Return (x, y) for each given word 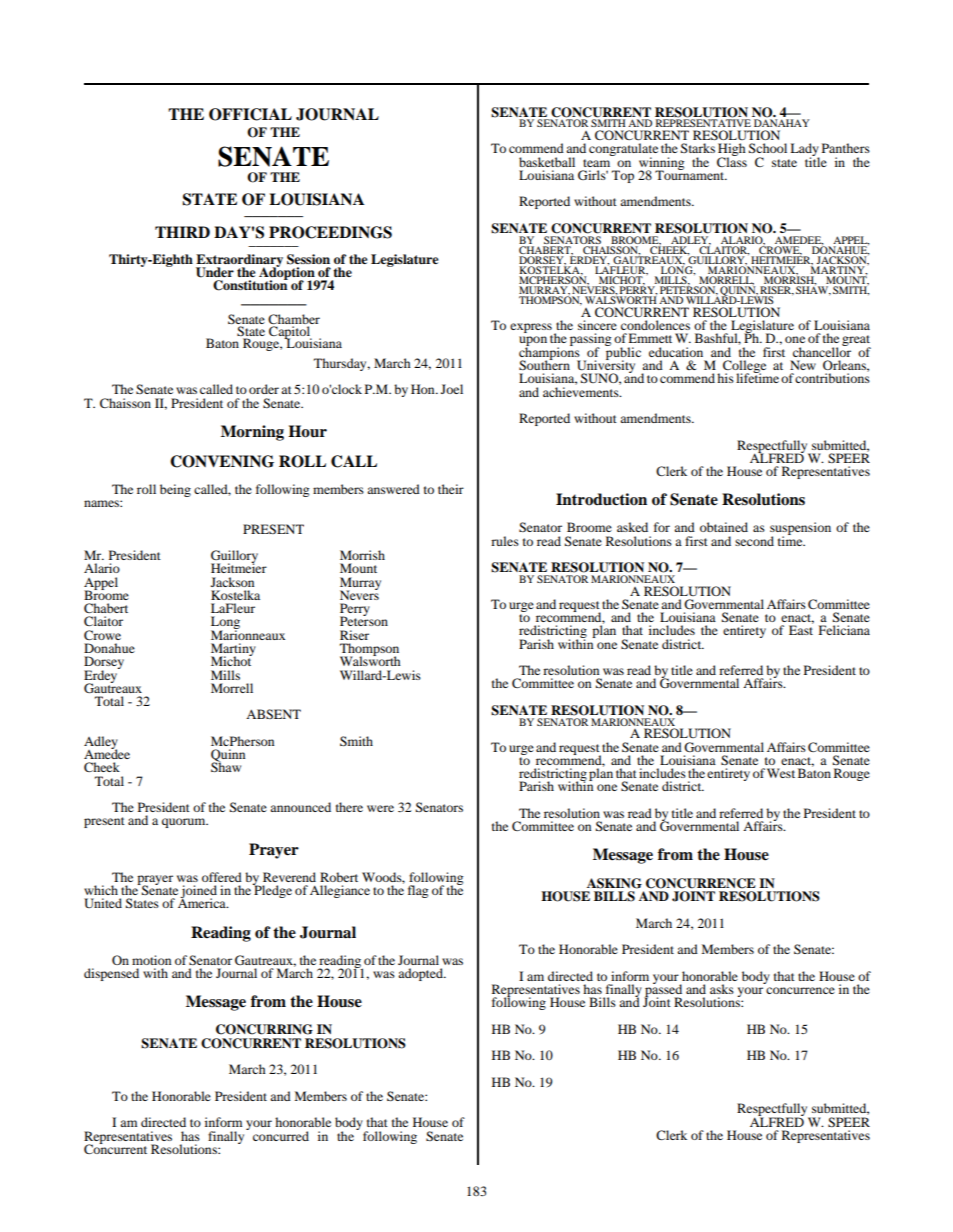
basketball (547, 162)
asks (722, 989)
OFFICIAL (250, 114)
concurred (281, 1136)
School (768, 148)
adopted (421, 974)
